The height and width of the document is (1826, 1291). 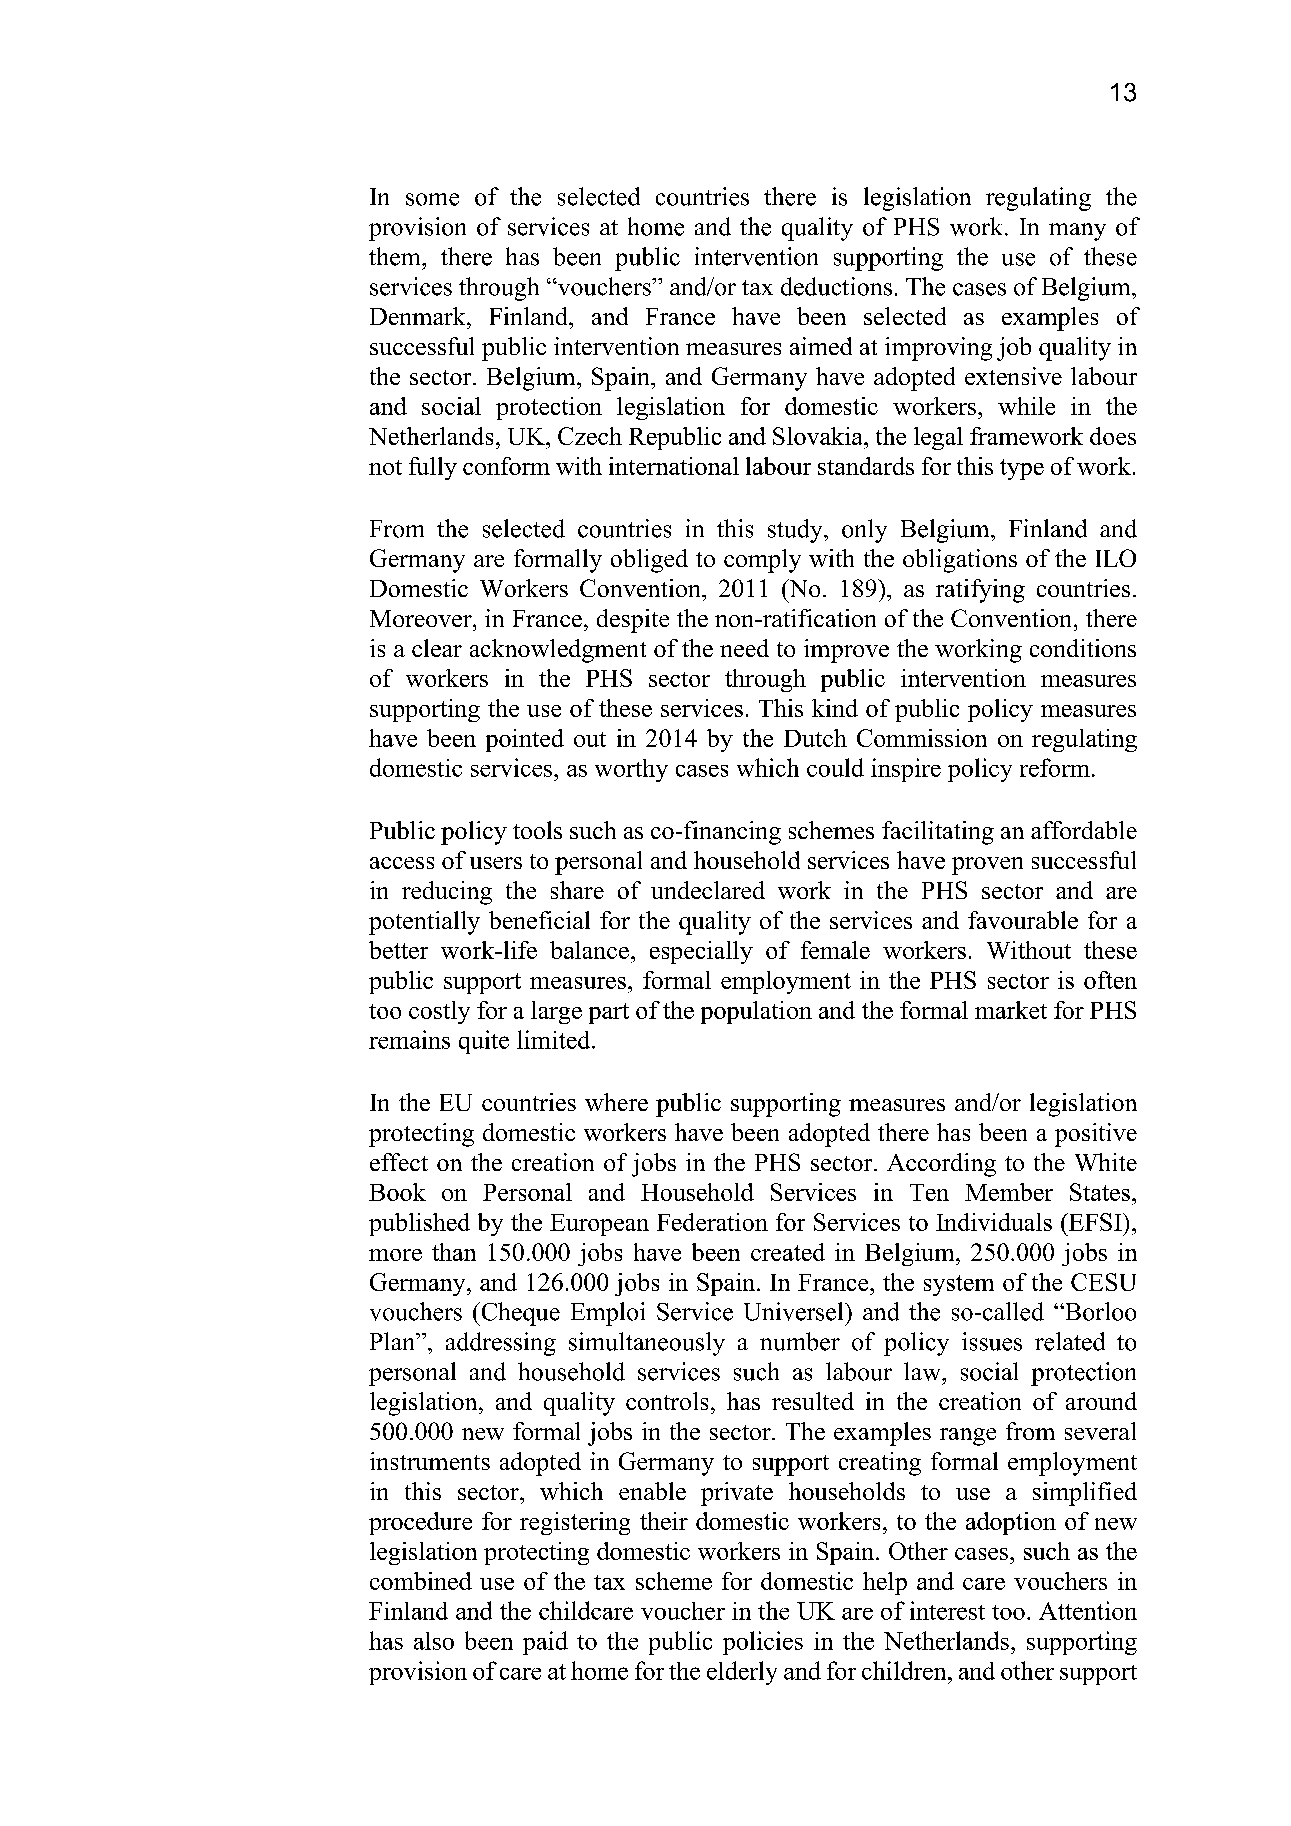 What do you see at coordinates (701, 952) in the document?
I see `especially` at bounding box center [701, 952].
